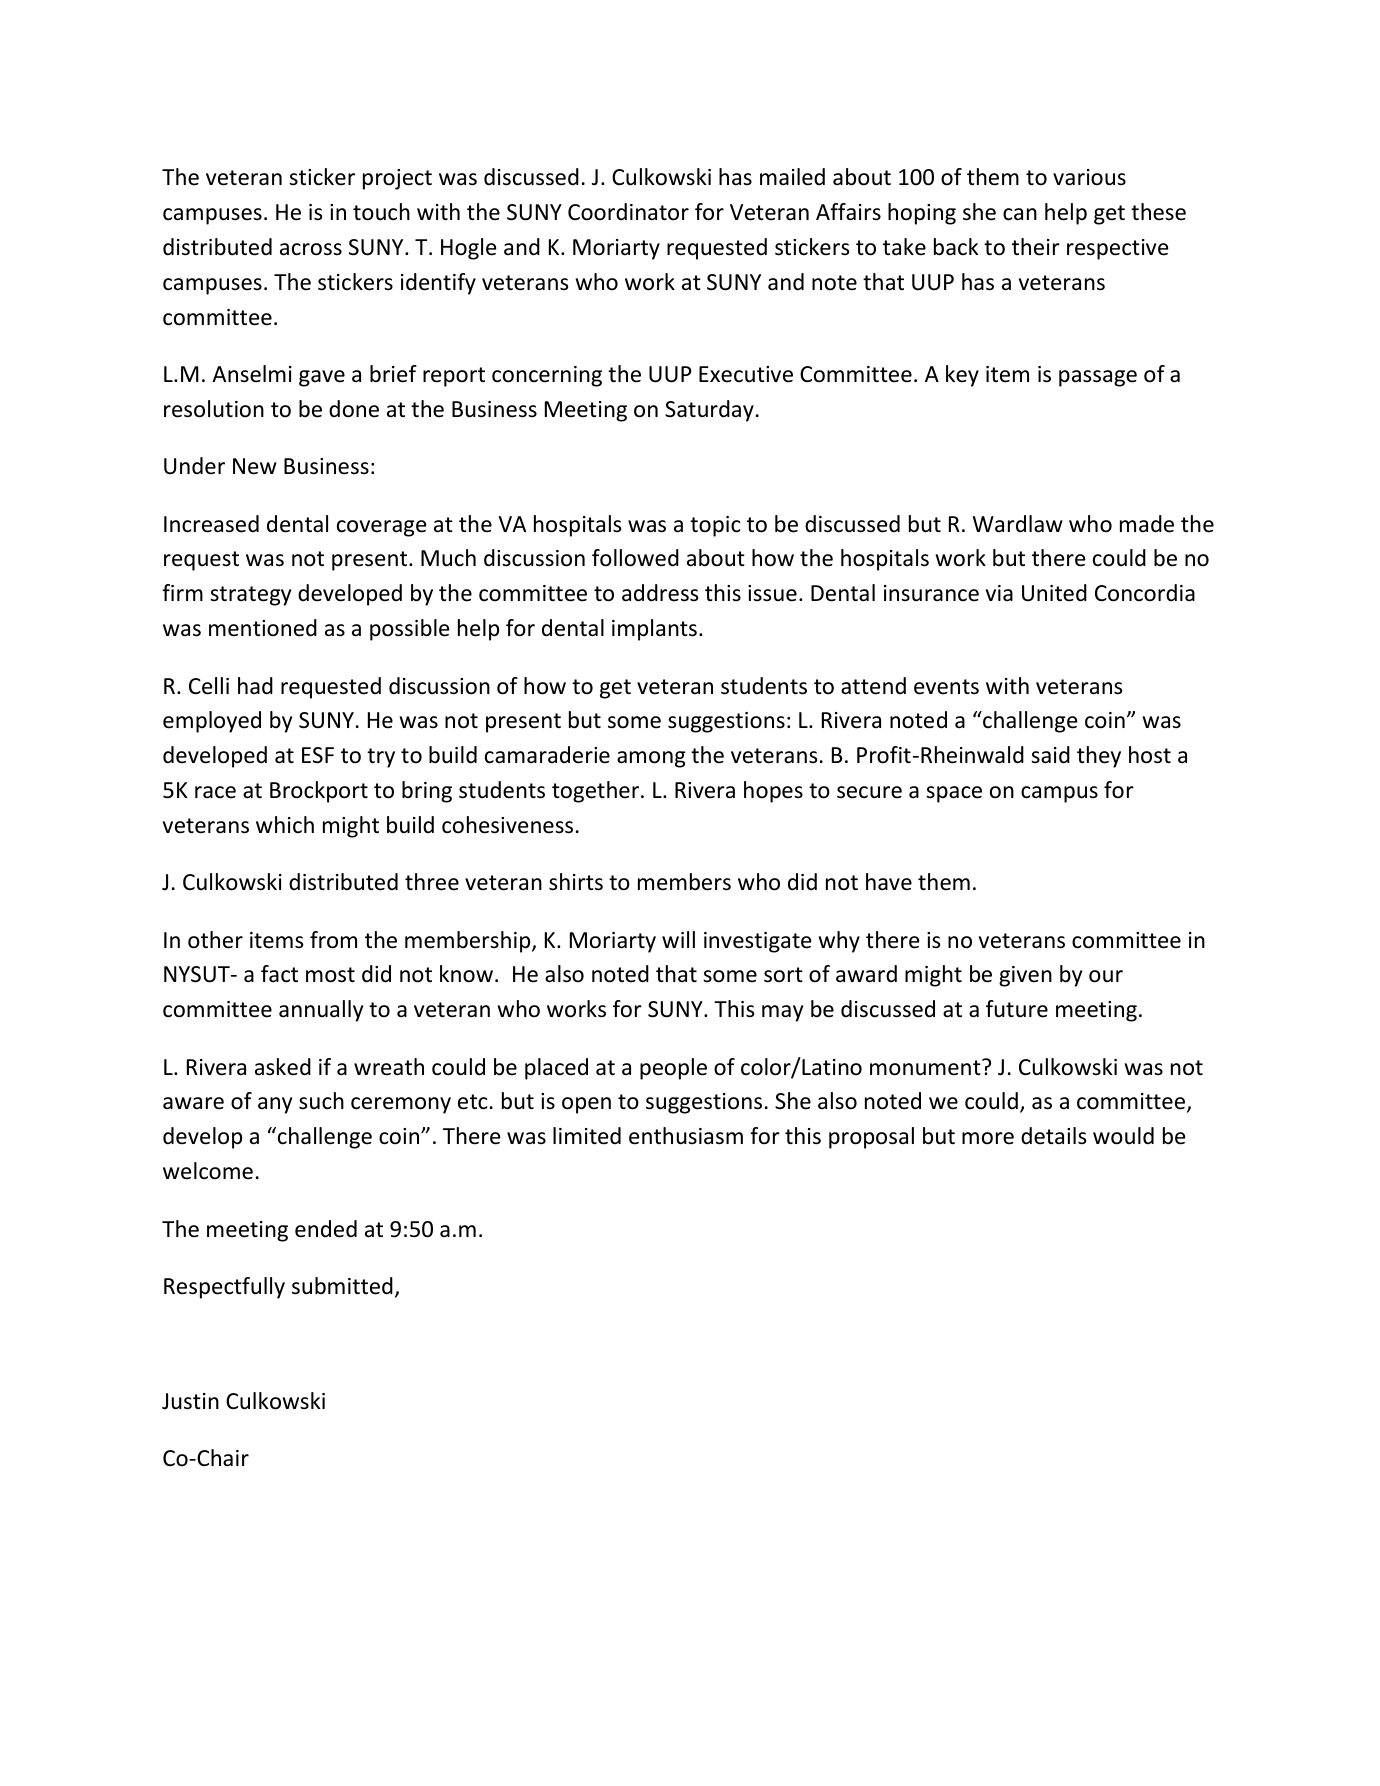 This image has width=1380, height=1786. What do you see at coordinates (628, 212) in the image?
I see `Coordinator` at bounding box center [628, 212].
